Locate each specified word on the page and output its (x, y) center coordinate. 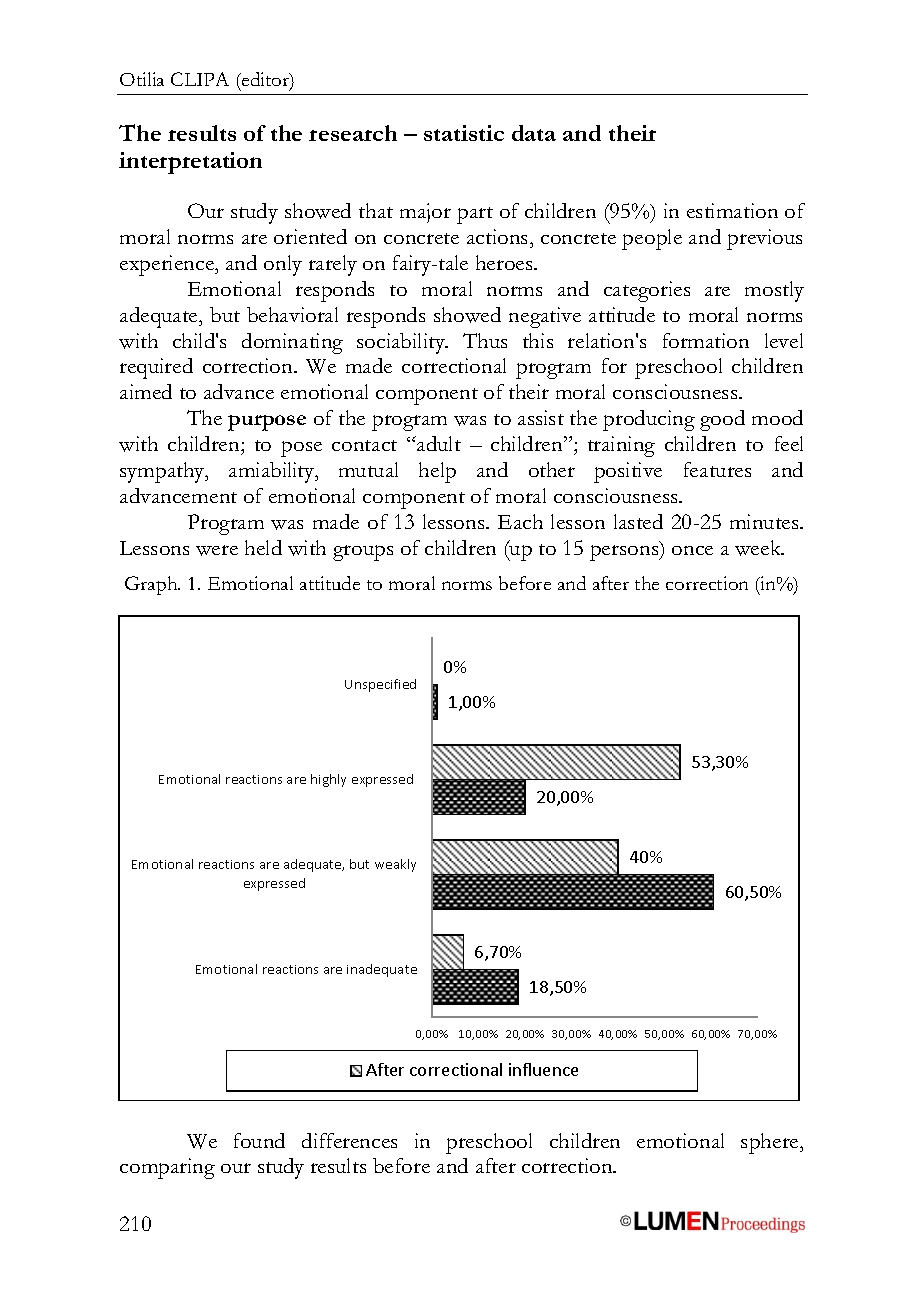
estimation (732, 210)
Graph (152, 585)
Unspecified (380, 685)
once (692, 550)
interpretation (190, 163)
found (259, 1140)
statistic (464, 133)
